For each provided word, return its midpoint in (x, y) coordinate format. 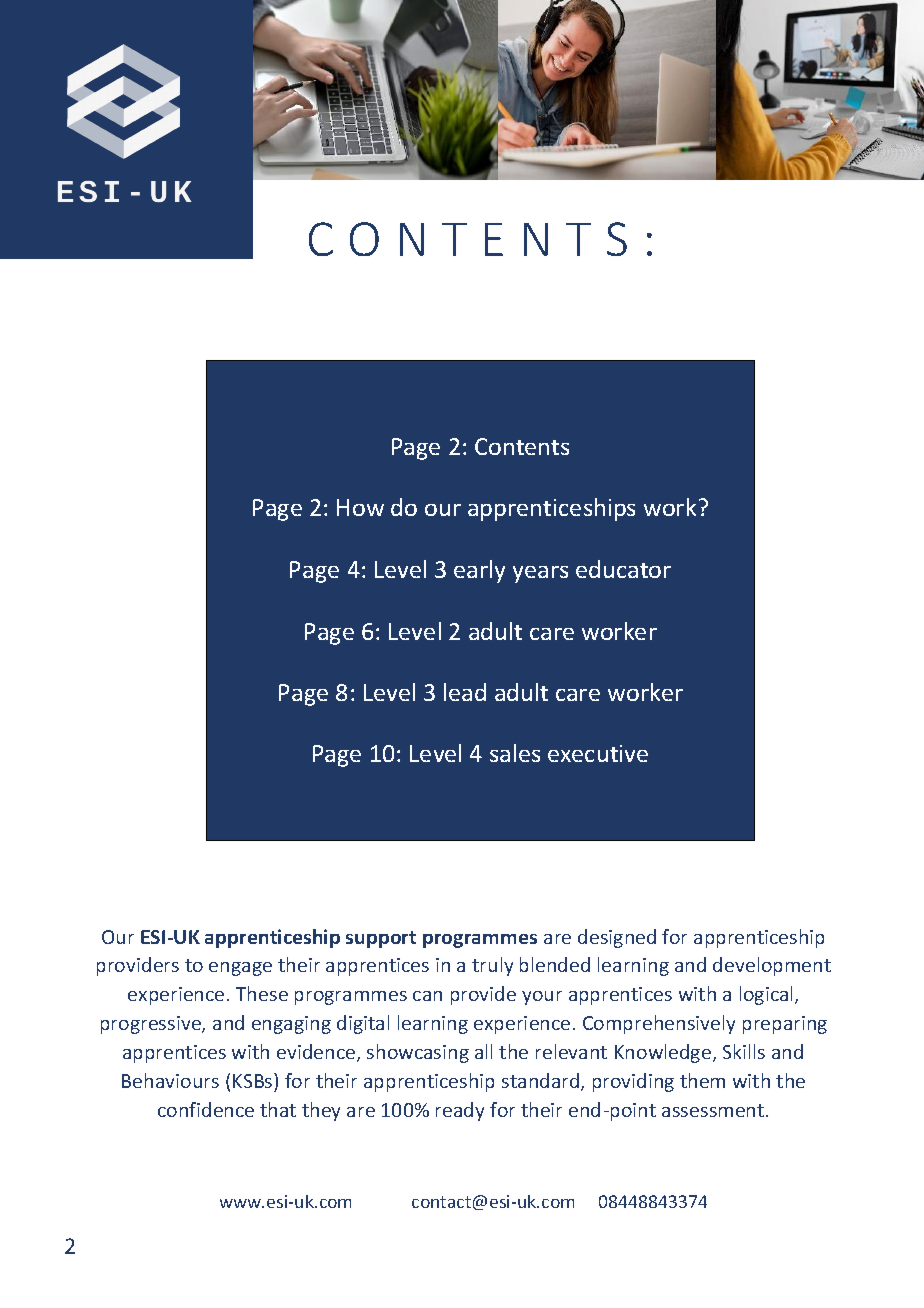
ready (460, 1111)
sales (515, 753)
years (540, 574)
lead (465, 692)
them (702, 1080)
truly (492, 966)
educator (623, 569)
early (479, 571)
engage (240, 969)
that (278, 1109)
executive (598, 753)
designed (617, 938)
